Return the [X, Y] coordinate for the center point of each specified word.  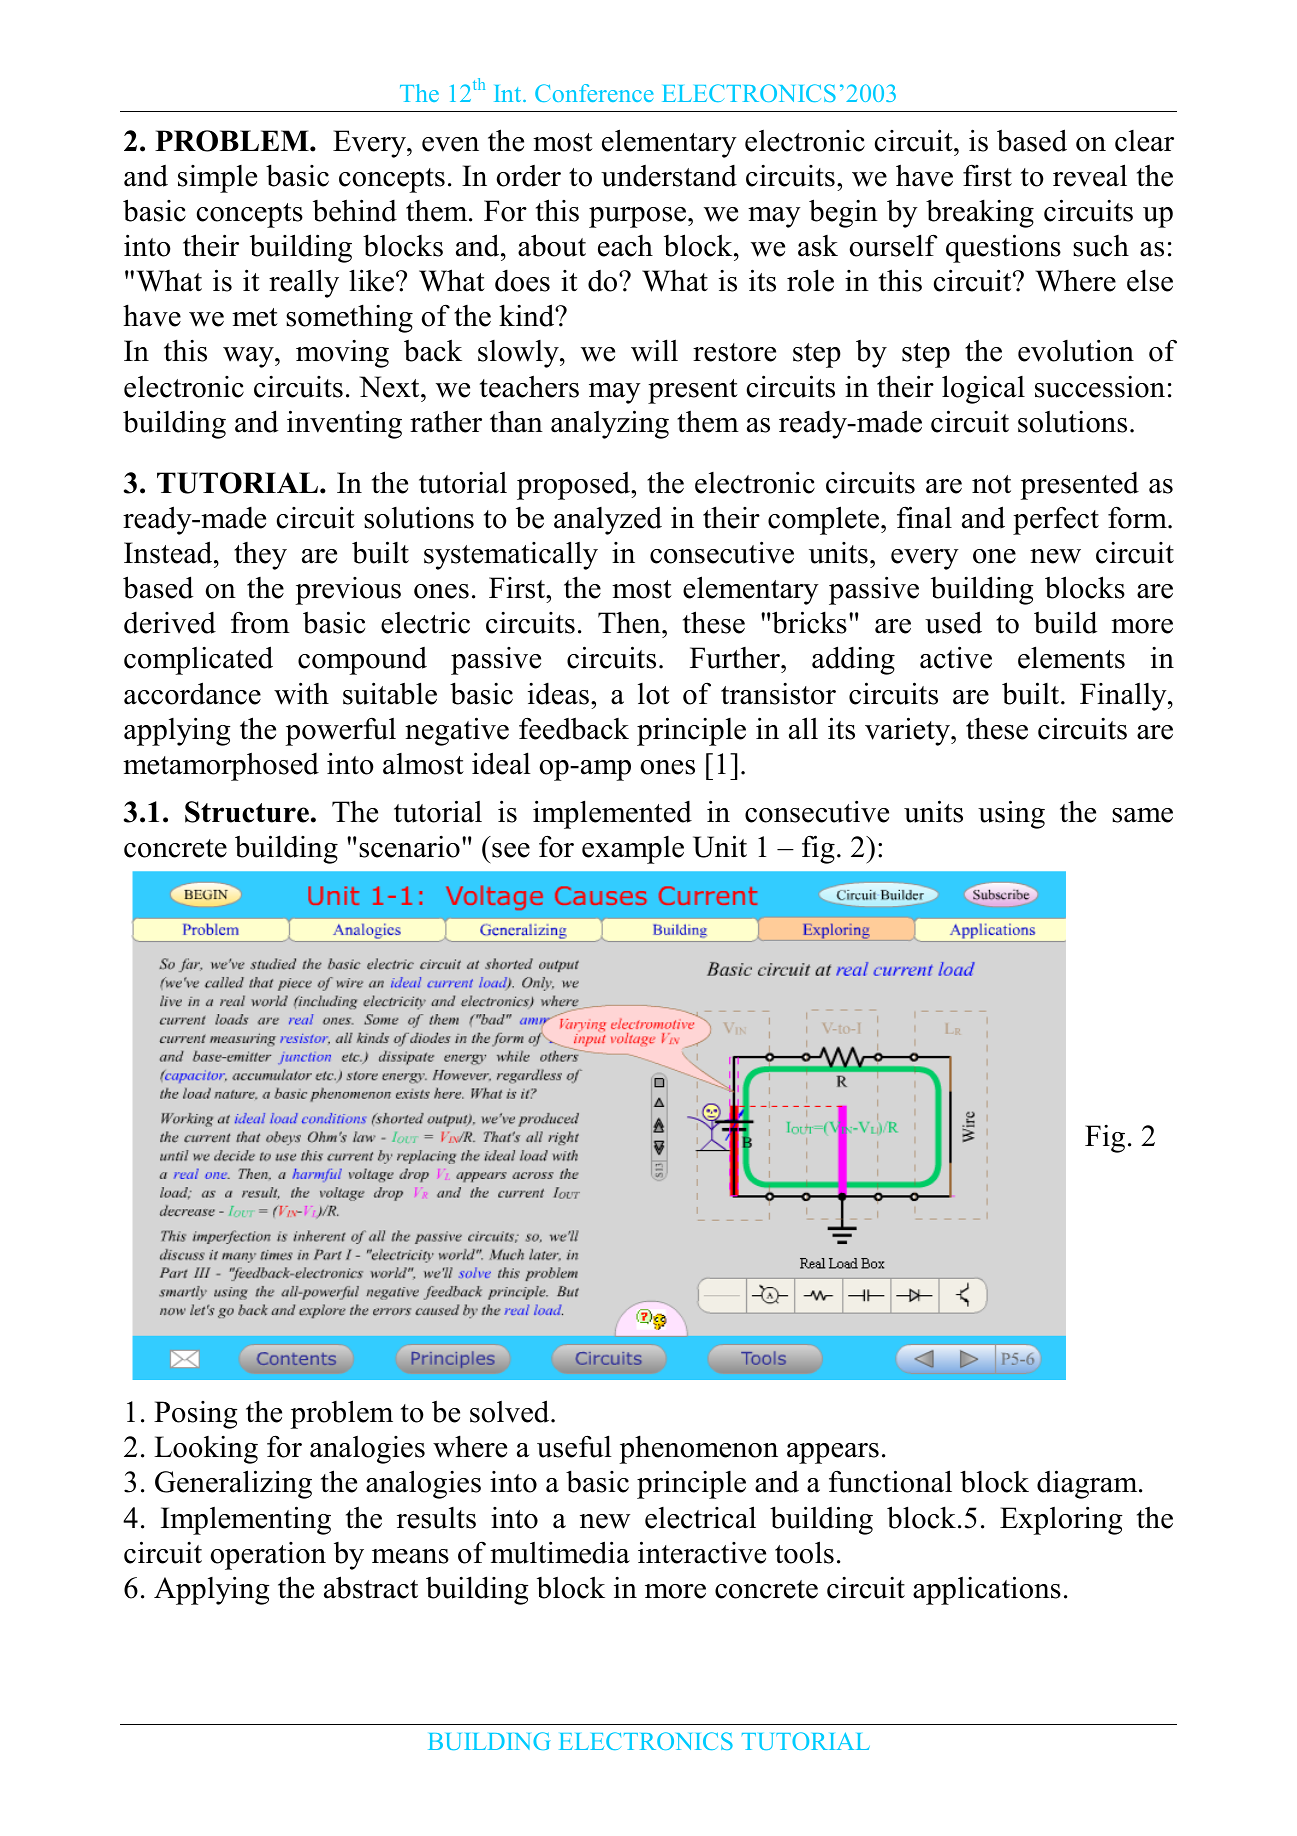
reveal [1090, 175]
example [633, 850]
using [1011, 814]
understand [669, 176]
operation [268, 1556]
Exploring [1061, 1520]
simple [217, 179]
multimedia [560, 1552]
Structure [247, 812]
